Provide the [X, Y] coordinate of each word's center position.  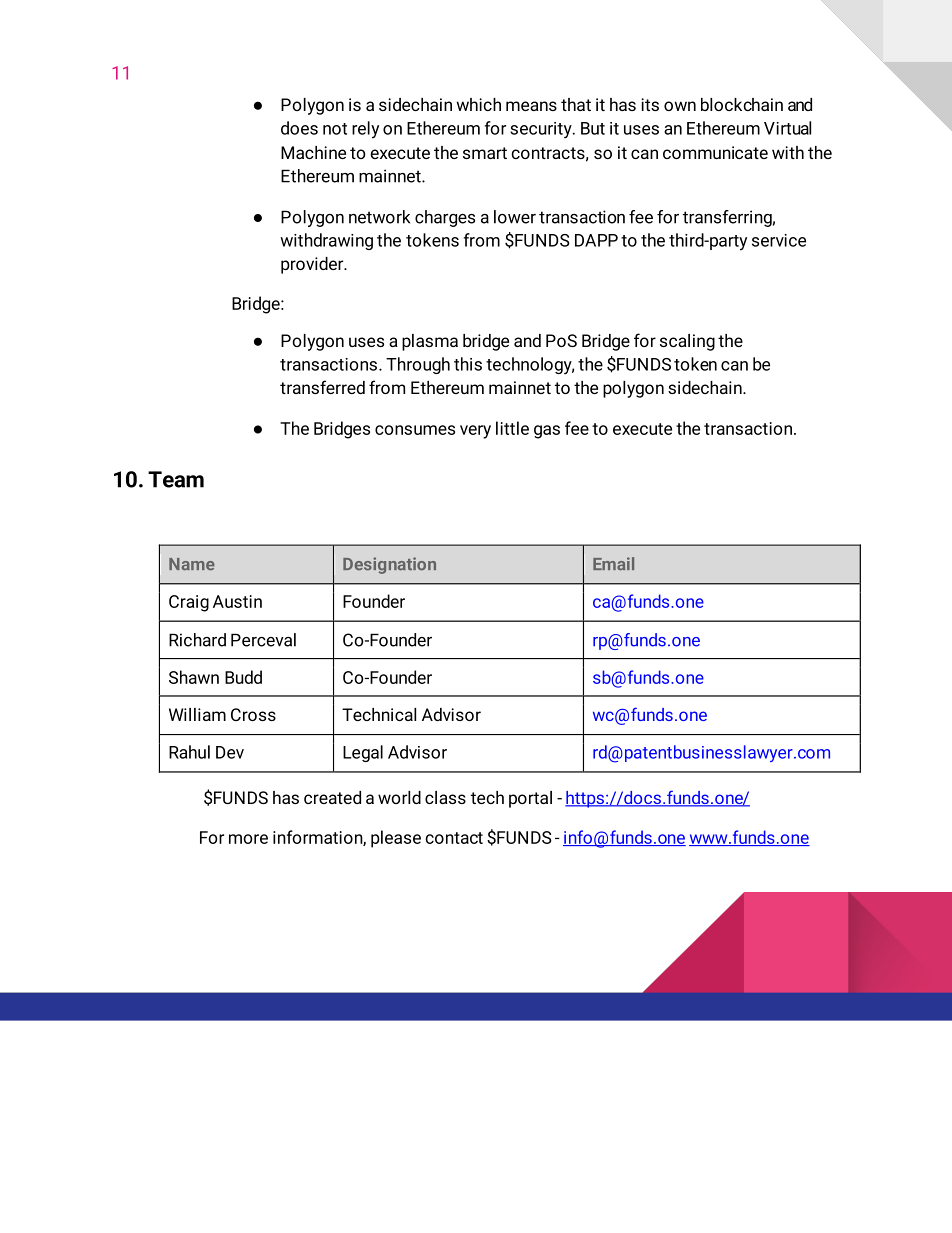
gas [547, 432]
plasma [430, 342]
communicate [715, 152]
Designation [389, 565]
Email [613, 563]
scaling [687, 342]
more [248, 839]
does [299, 128]
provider [313, 265]
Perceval [263, 640]
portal [530, 799]
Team [176, 479]
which [479, 104]
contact [454, 838]
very [475, 432]
